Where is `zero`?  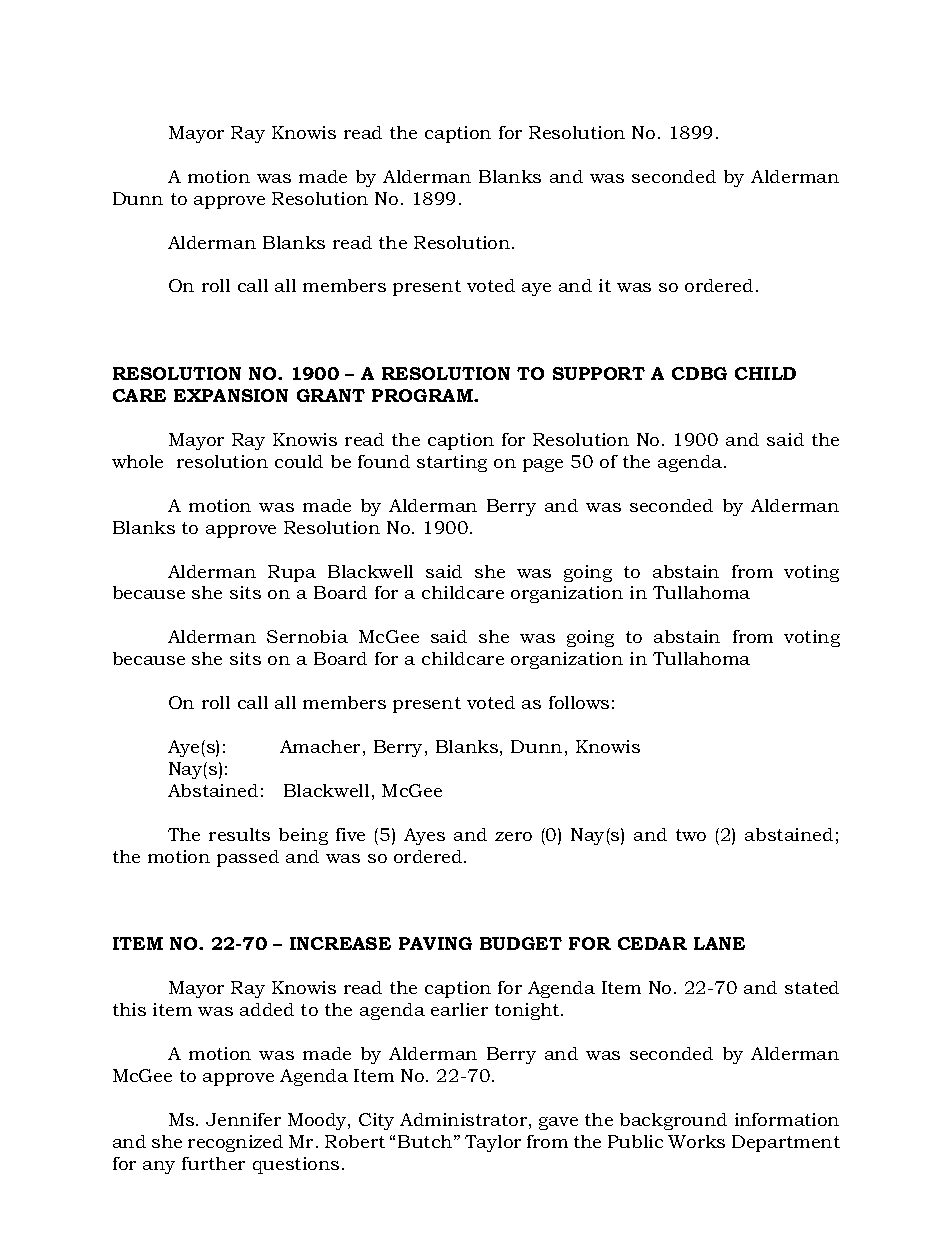 zero is located at coordinates (513, 836).
